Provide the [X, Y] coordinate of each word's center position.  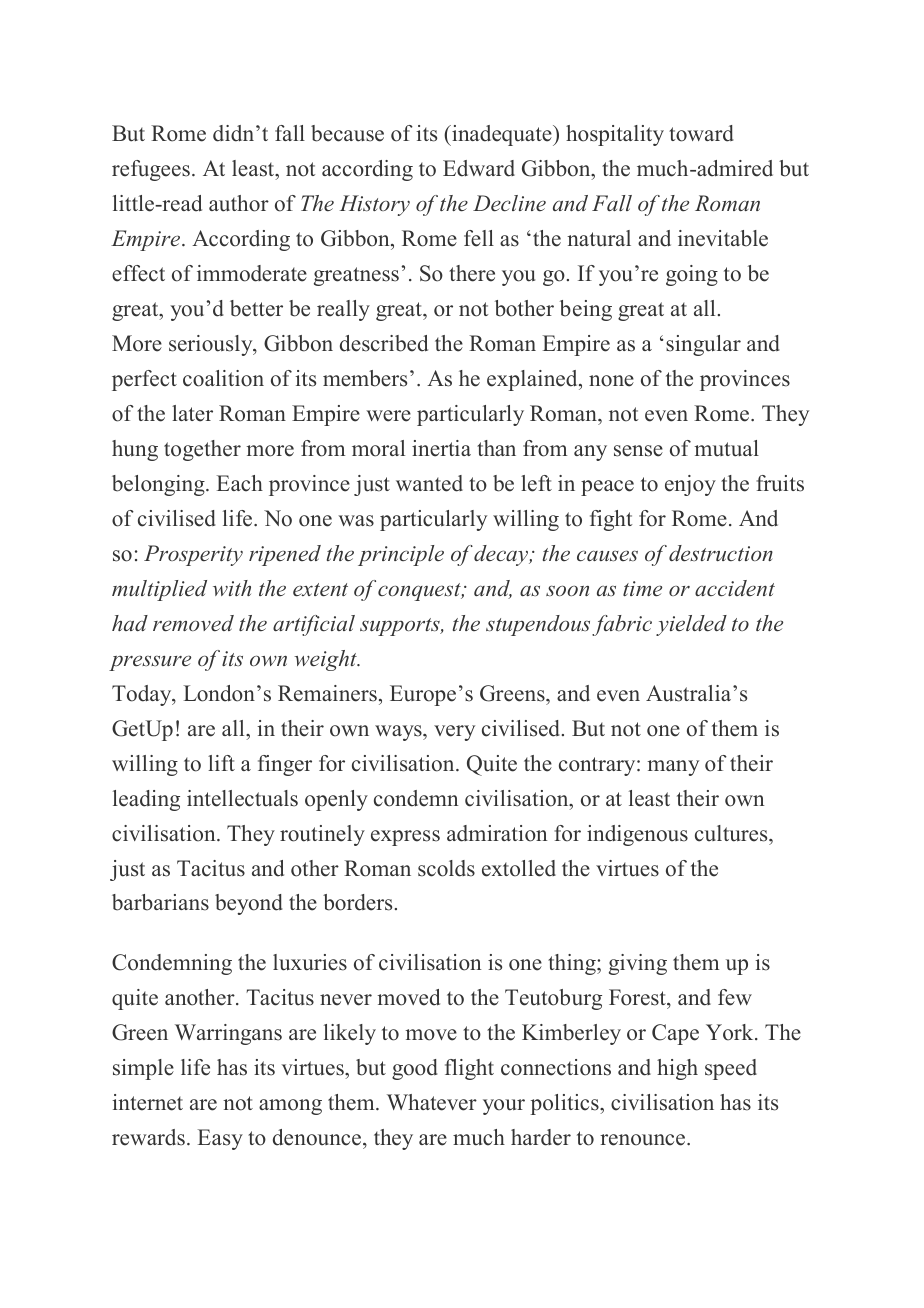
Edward [479, 168]
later [192, 413]
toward [701, 133]
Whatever [432, 1102]
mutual [726, 448]
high [677, 1069]
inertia [441, 448]
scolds [446, 868]
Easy [220, 1139]
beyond [249, 904]
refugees [151, 170]
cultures [732, 833]
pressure [150, 663]
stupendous [538, 625]
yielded [691, 625]
